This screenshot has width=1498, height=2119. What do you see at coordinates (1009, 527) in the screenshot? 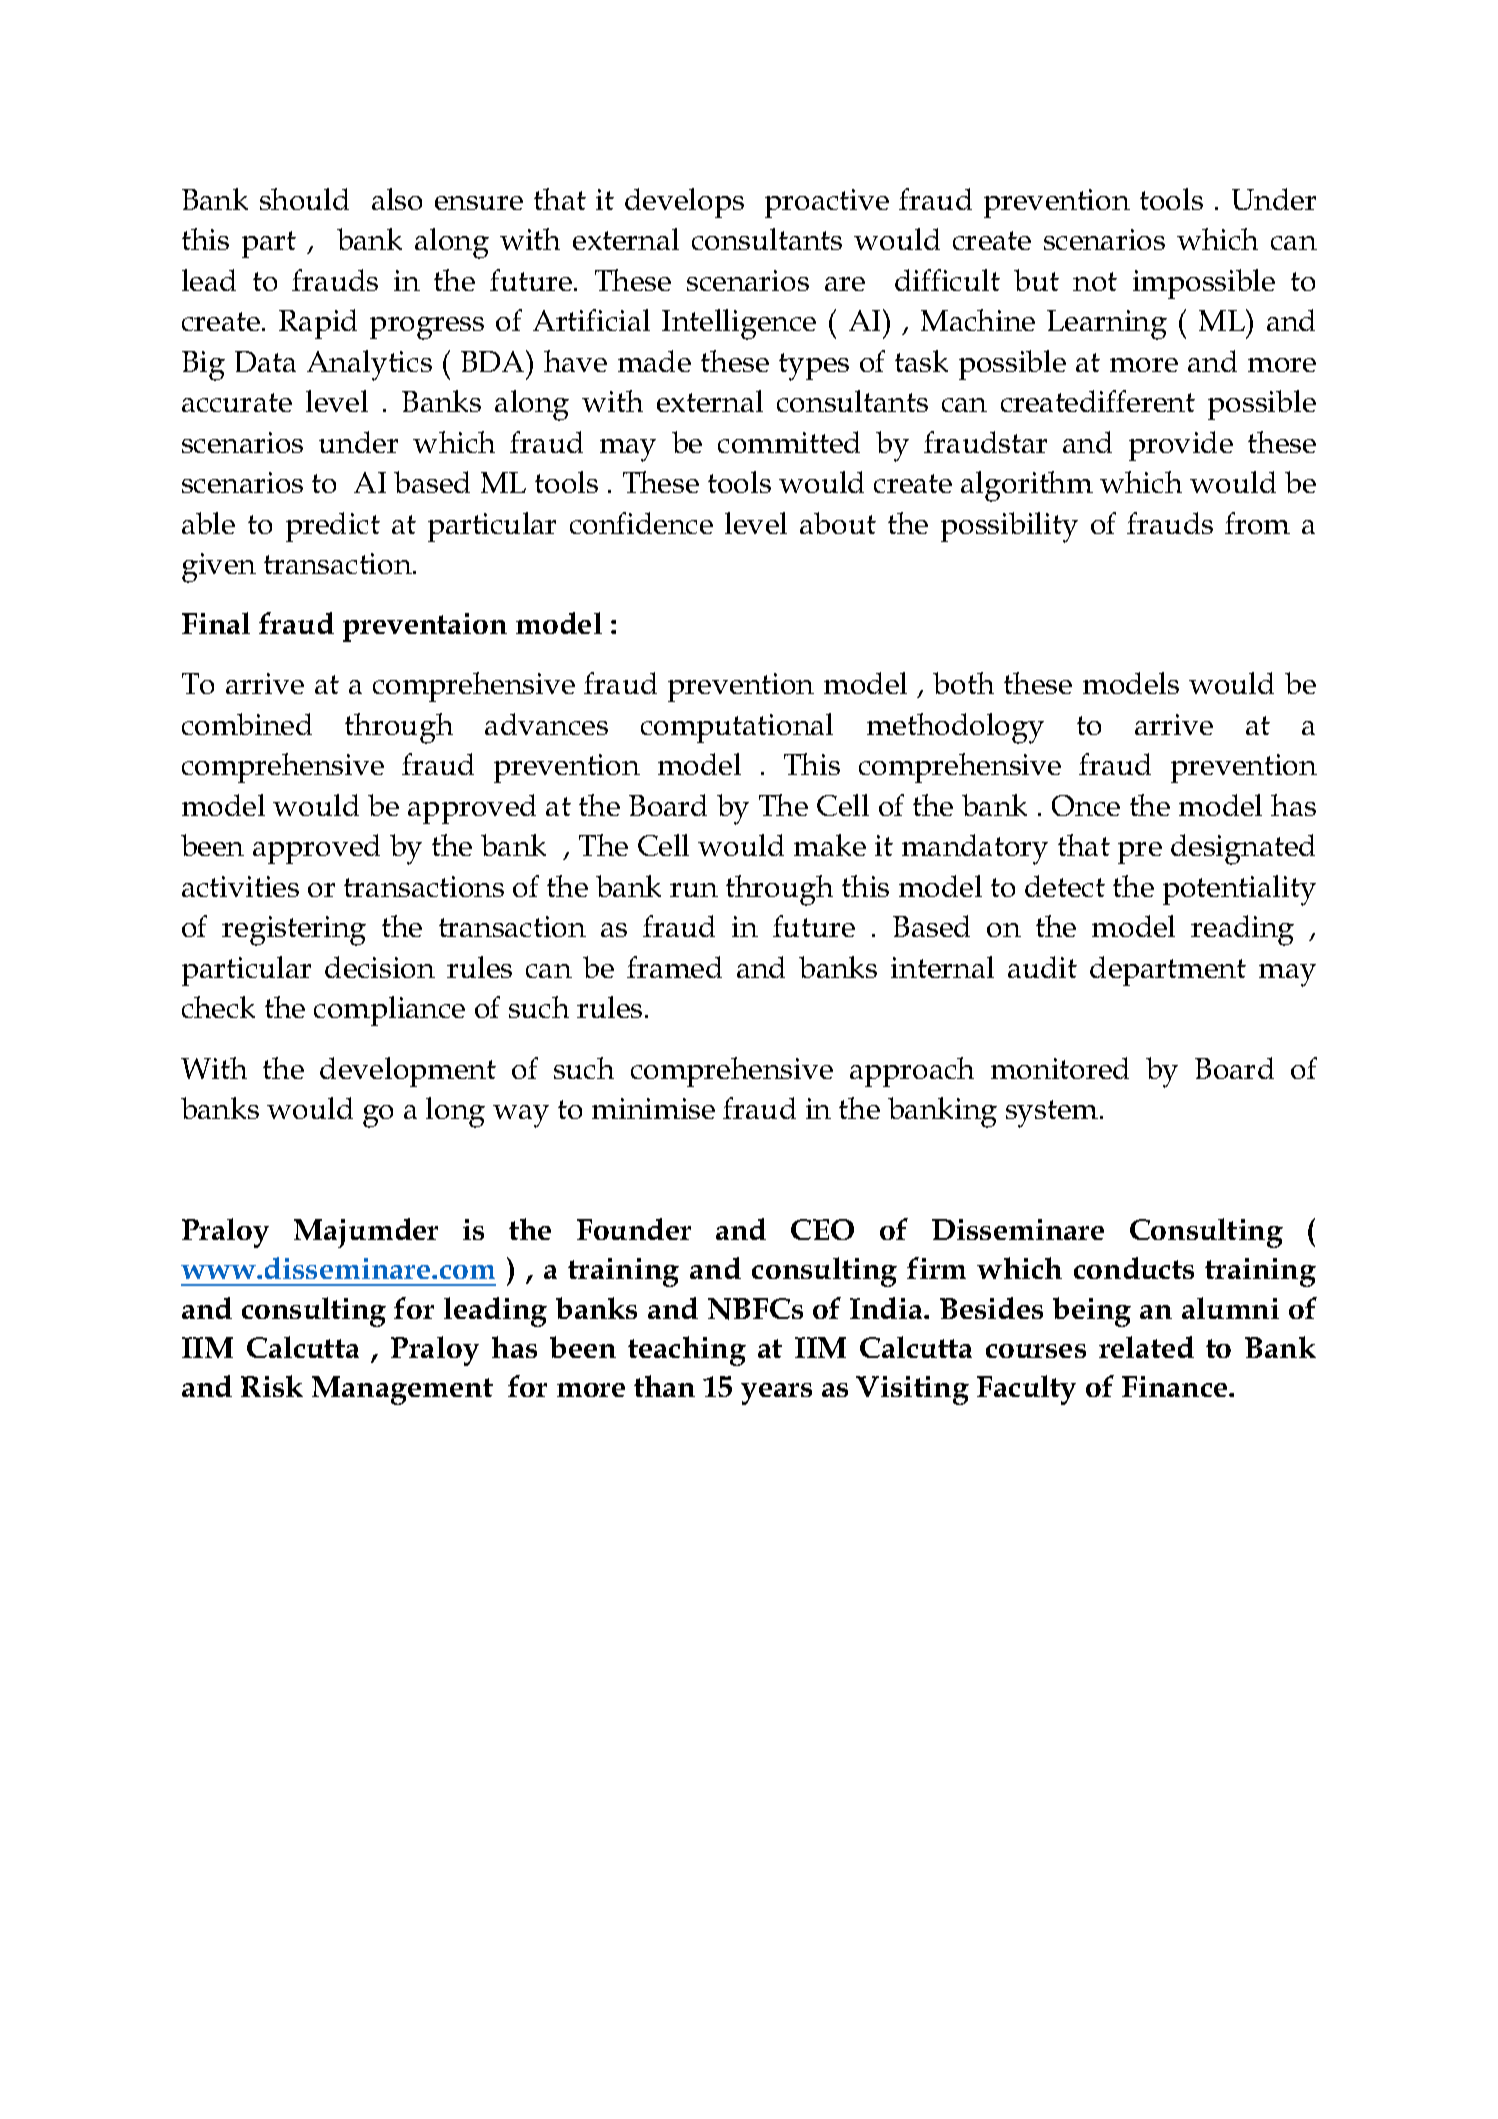
I see `possibility` at bounding box center [1009, 527].
